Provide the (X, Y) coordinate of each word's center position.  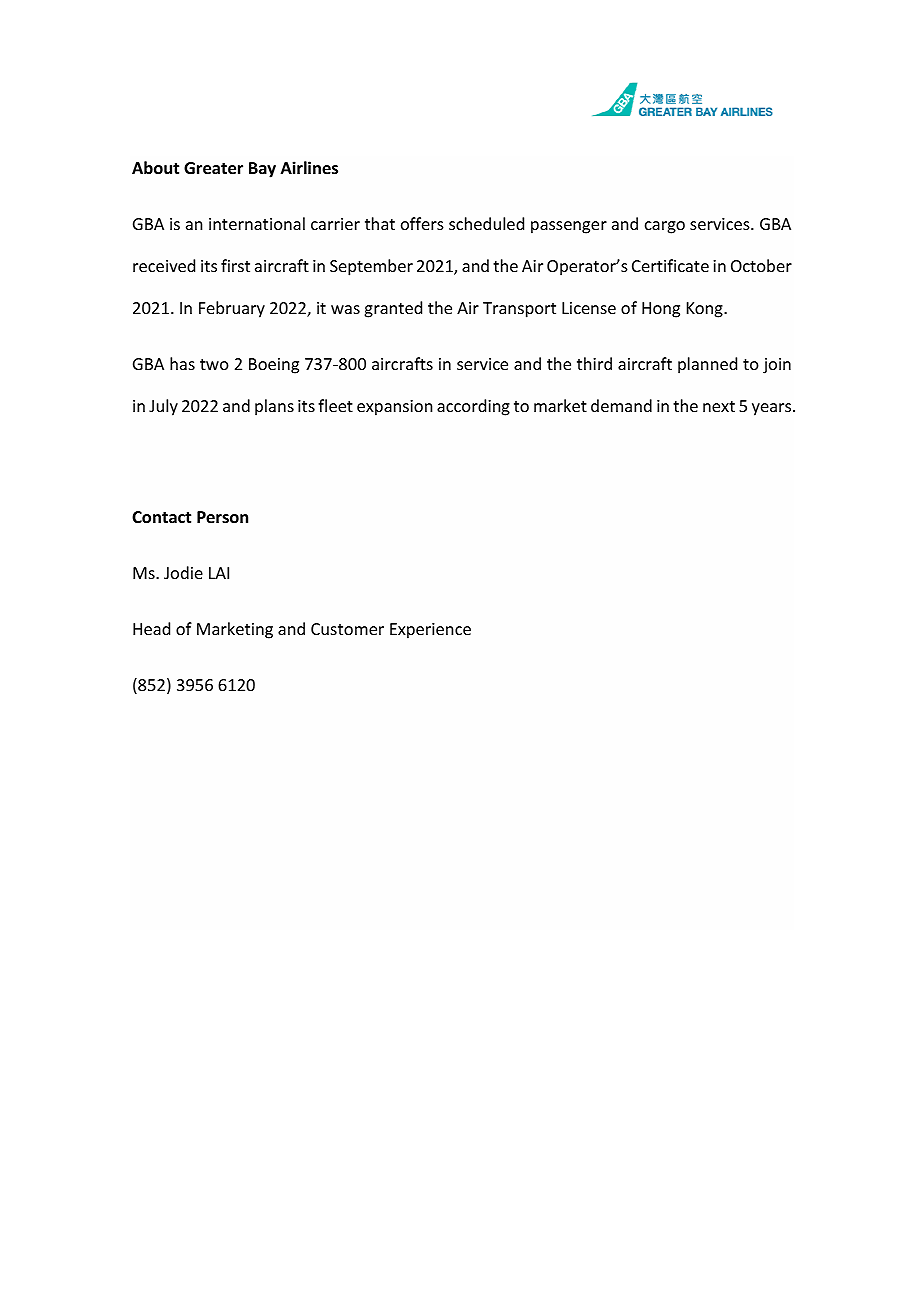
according (473, 407)
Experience (430, 631)
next (719, 406)
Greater (213, 168)
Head (151, 628)
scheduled (486, 223)
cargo (665, 227)
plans (274, 407)
